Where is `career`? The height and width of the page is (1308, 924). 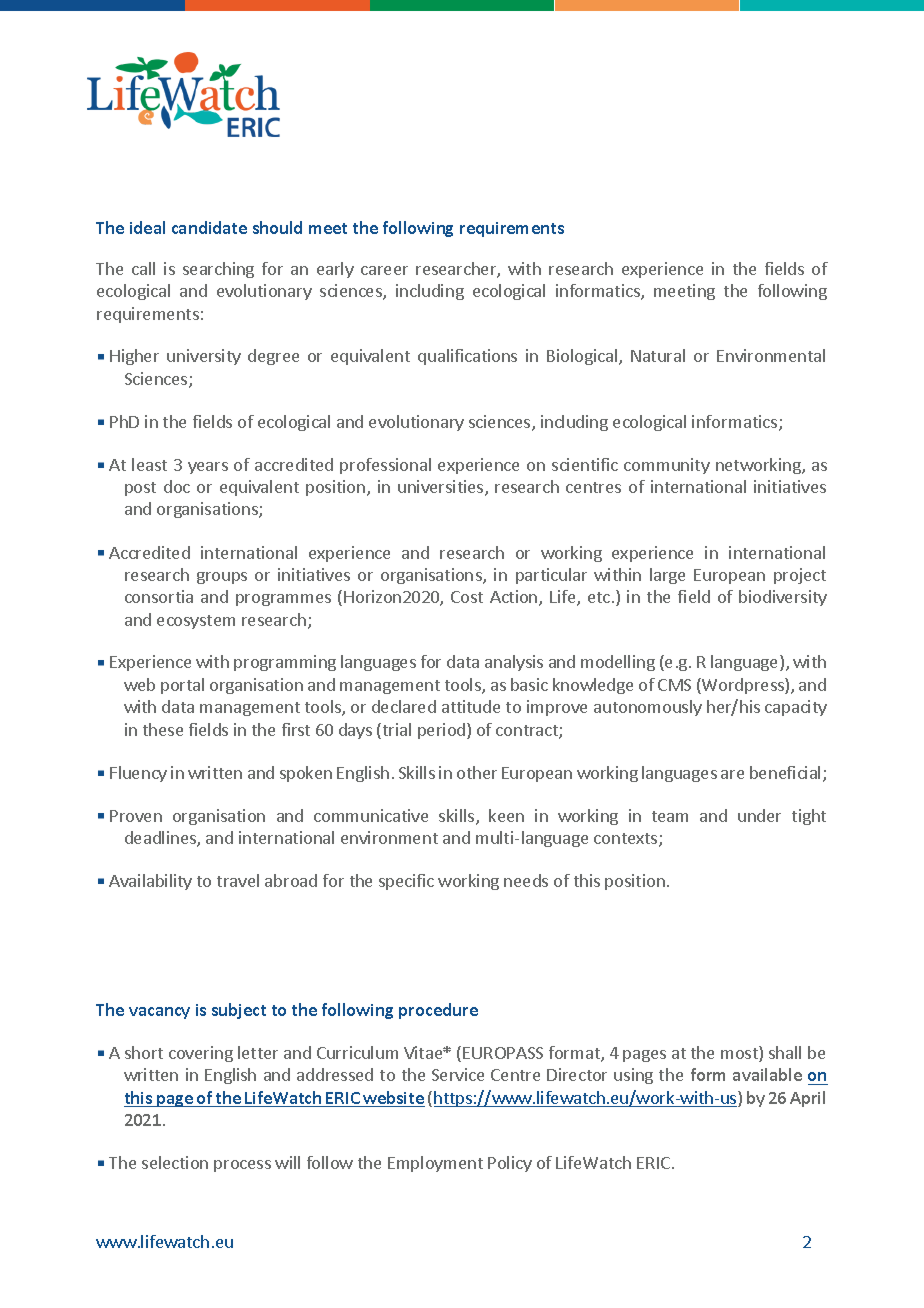 career is located at coordinates (384, 270).
